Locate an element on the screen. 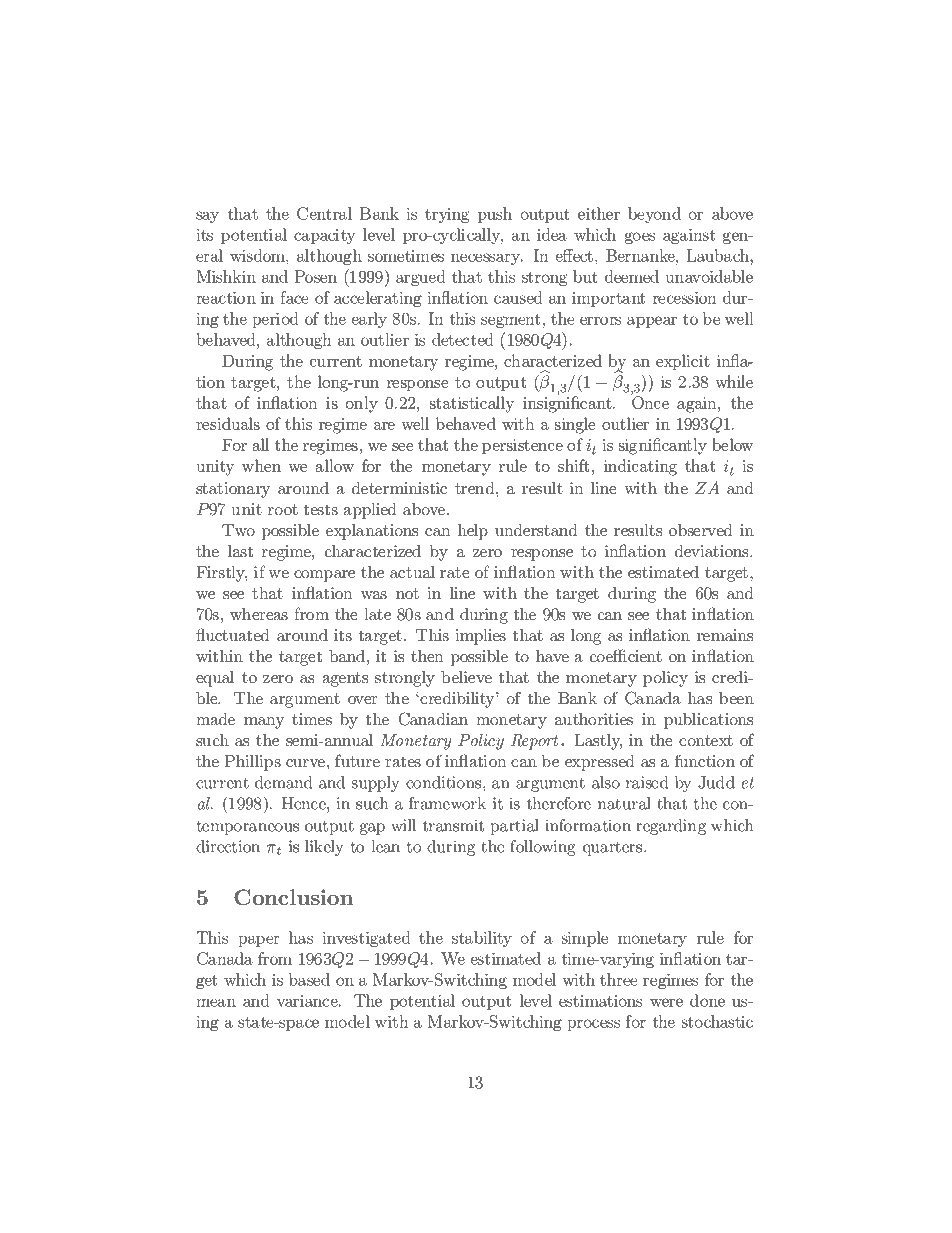  indicating is located at coordinates (640, 467).
